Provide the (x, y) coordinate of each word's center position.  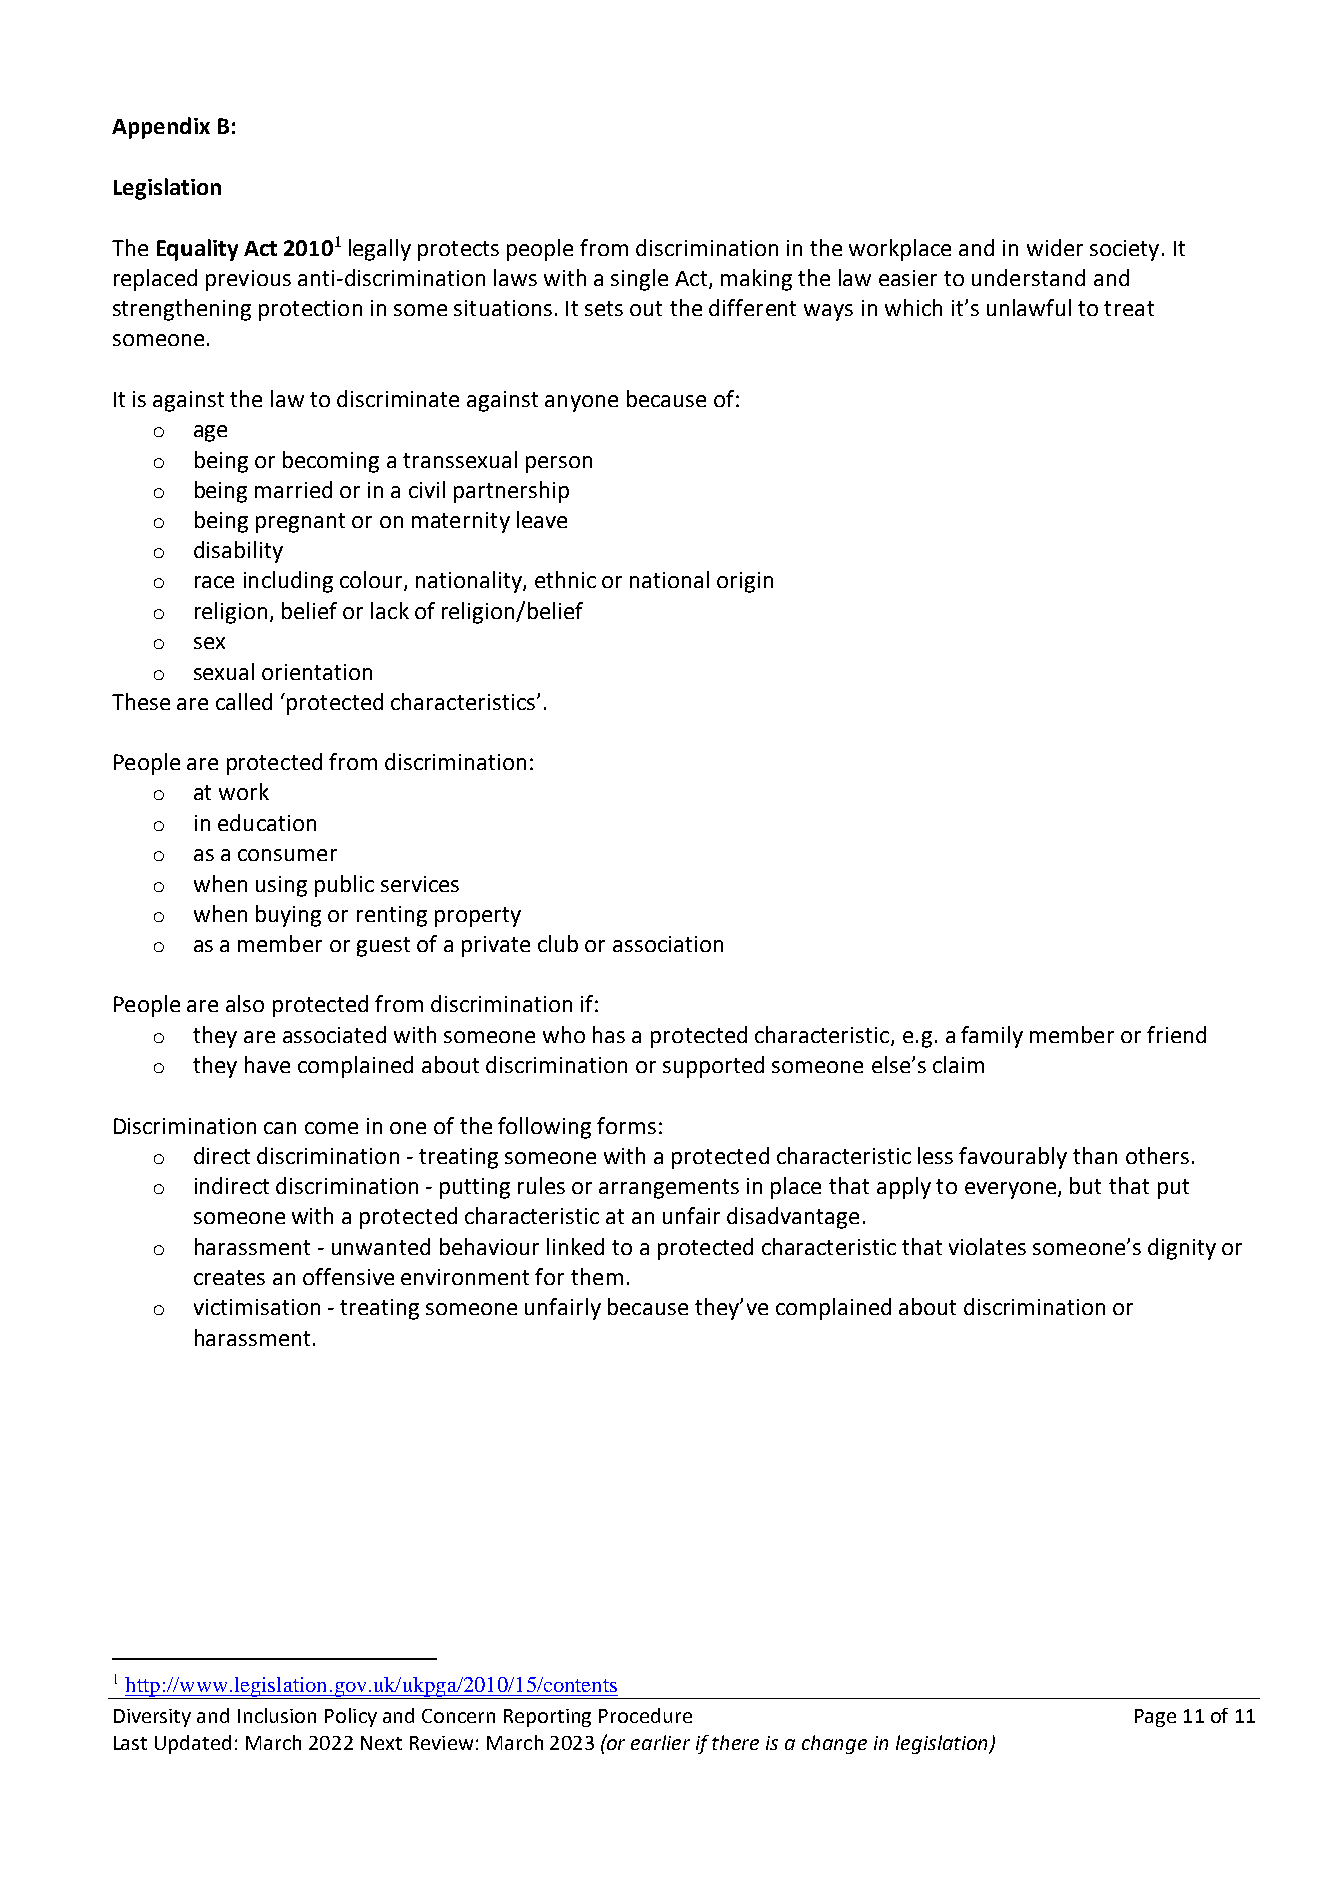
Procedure (645, 1715)
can (280, 1128)
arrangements (669, 1189)
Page (1155, 1718)
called (244, 701)
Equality (197, 250)
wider (1055, 247)
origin (745, 582)
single (639, 280)
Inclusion (277, 1715)
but (1085, 1185)
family (992, 1037)
